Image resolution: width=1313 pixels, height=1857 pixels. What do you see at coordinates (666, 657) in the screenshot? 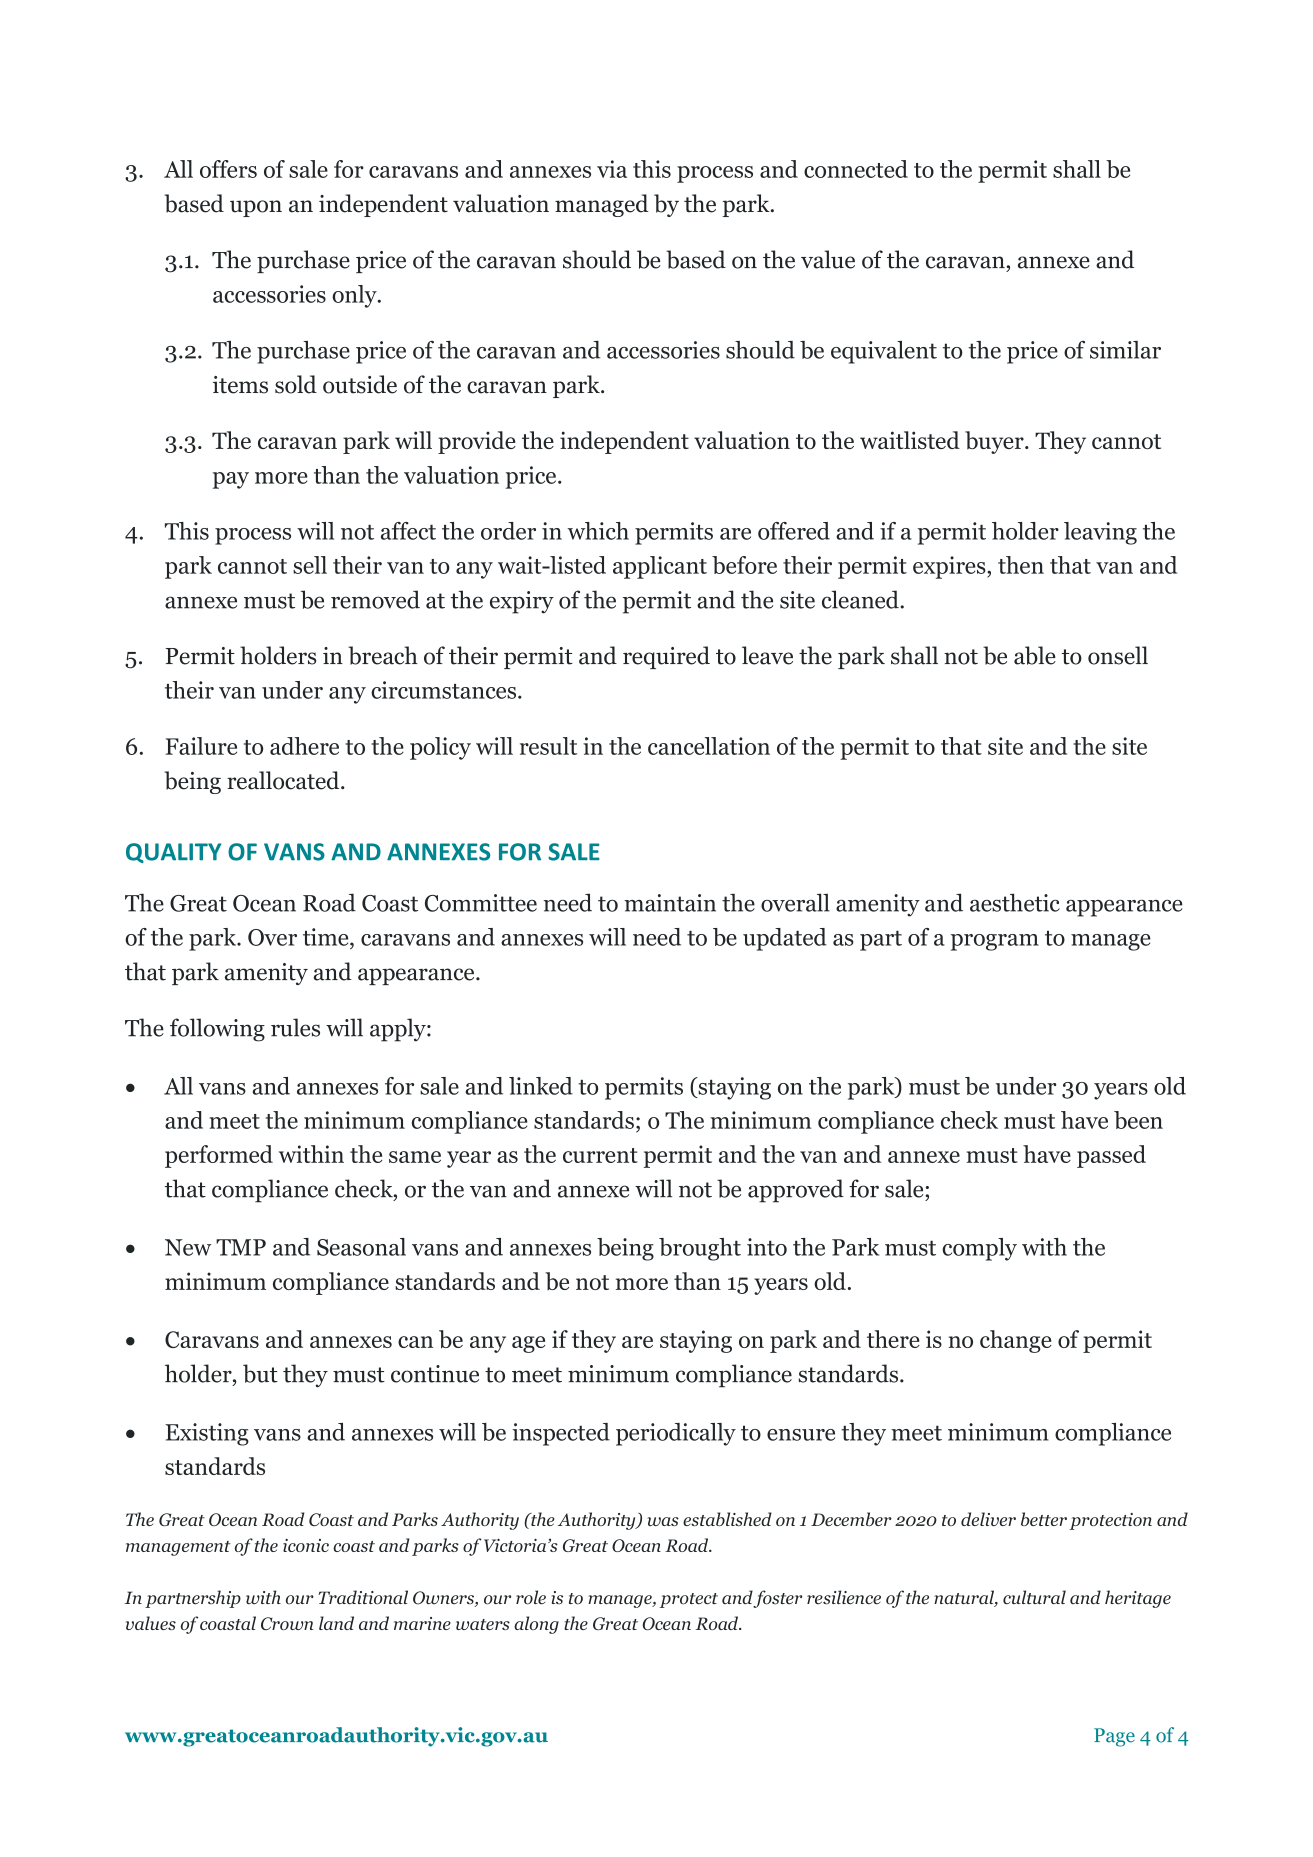
I see `required` at bounding box center [666, 657].
